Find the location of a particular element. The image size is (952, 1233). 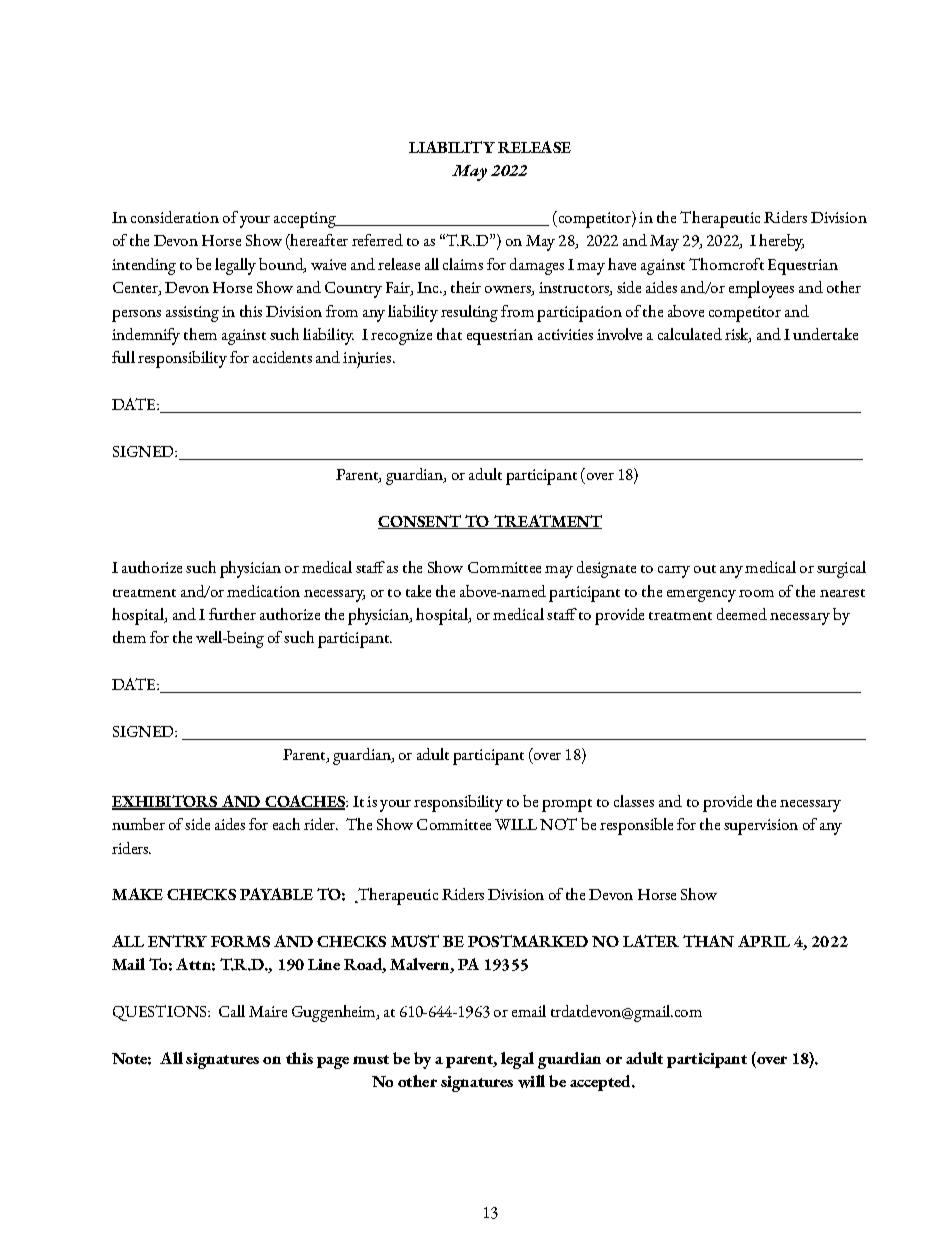

further is located at coordinates (232, 614).
